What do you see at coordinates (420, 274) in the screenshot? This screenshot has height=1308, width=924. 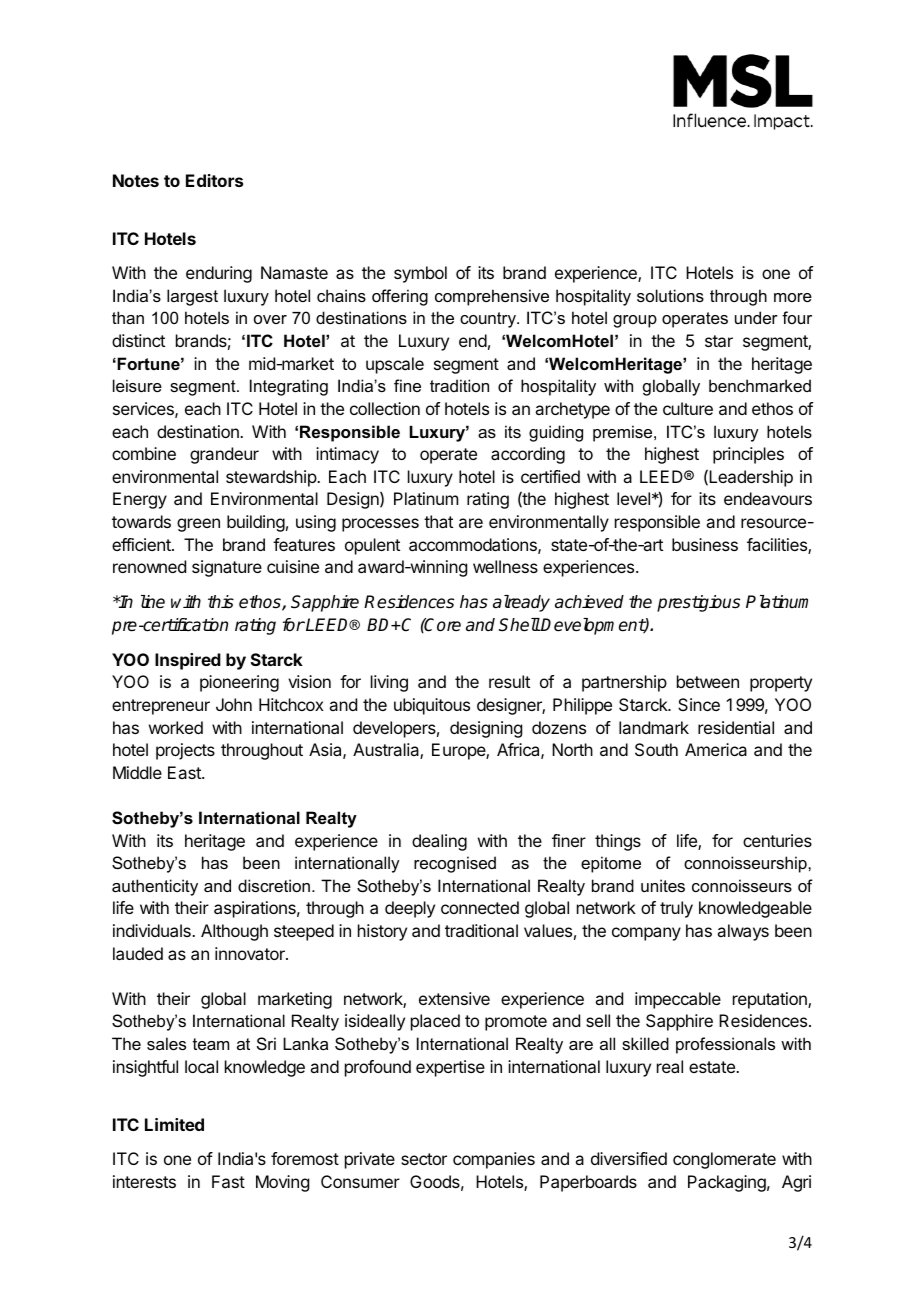 I see `symbol` at bounding box center [420, 274].
